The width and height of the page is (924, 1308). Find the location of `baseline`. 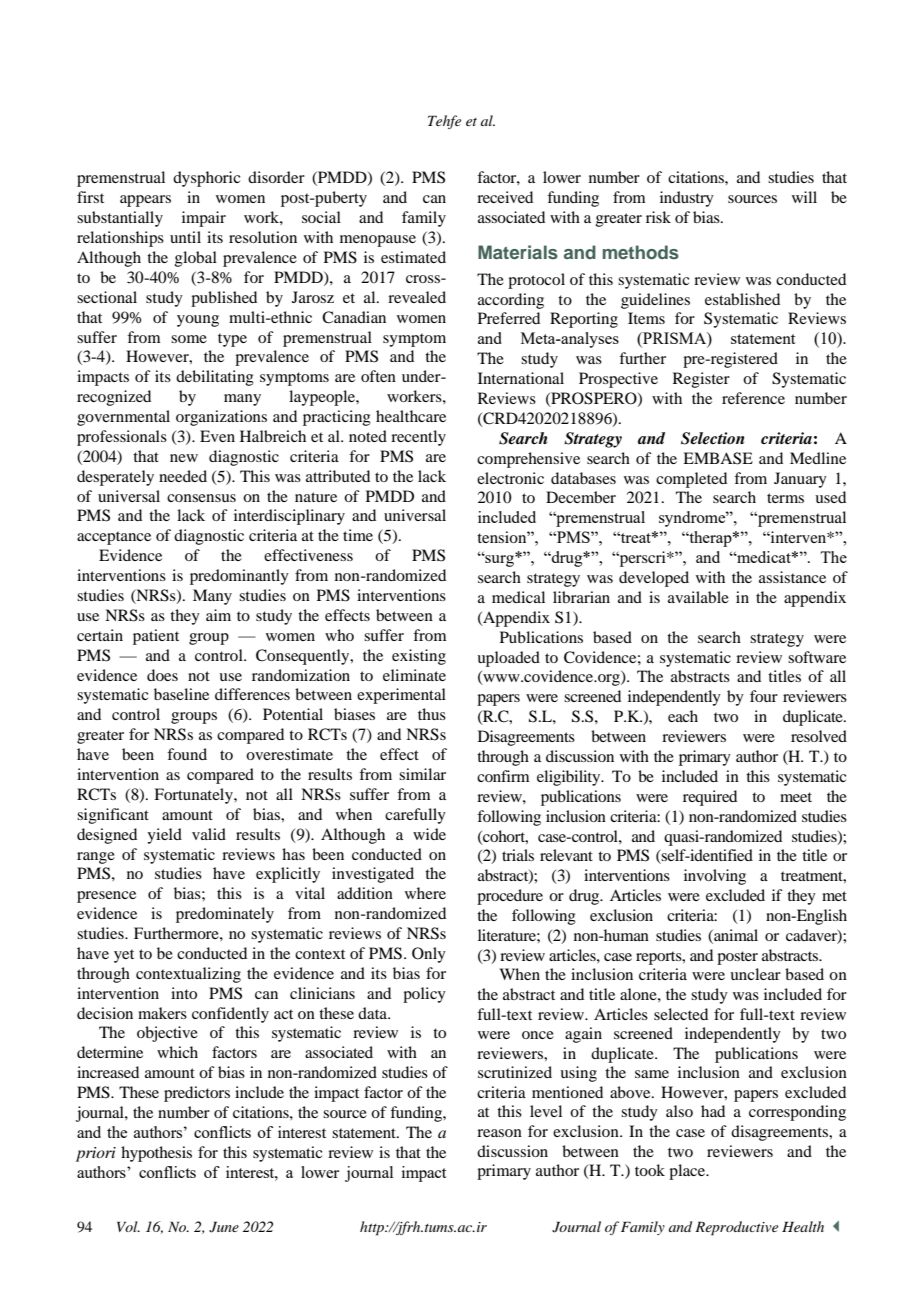

baseline is located at coordinates (181, 694).
